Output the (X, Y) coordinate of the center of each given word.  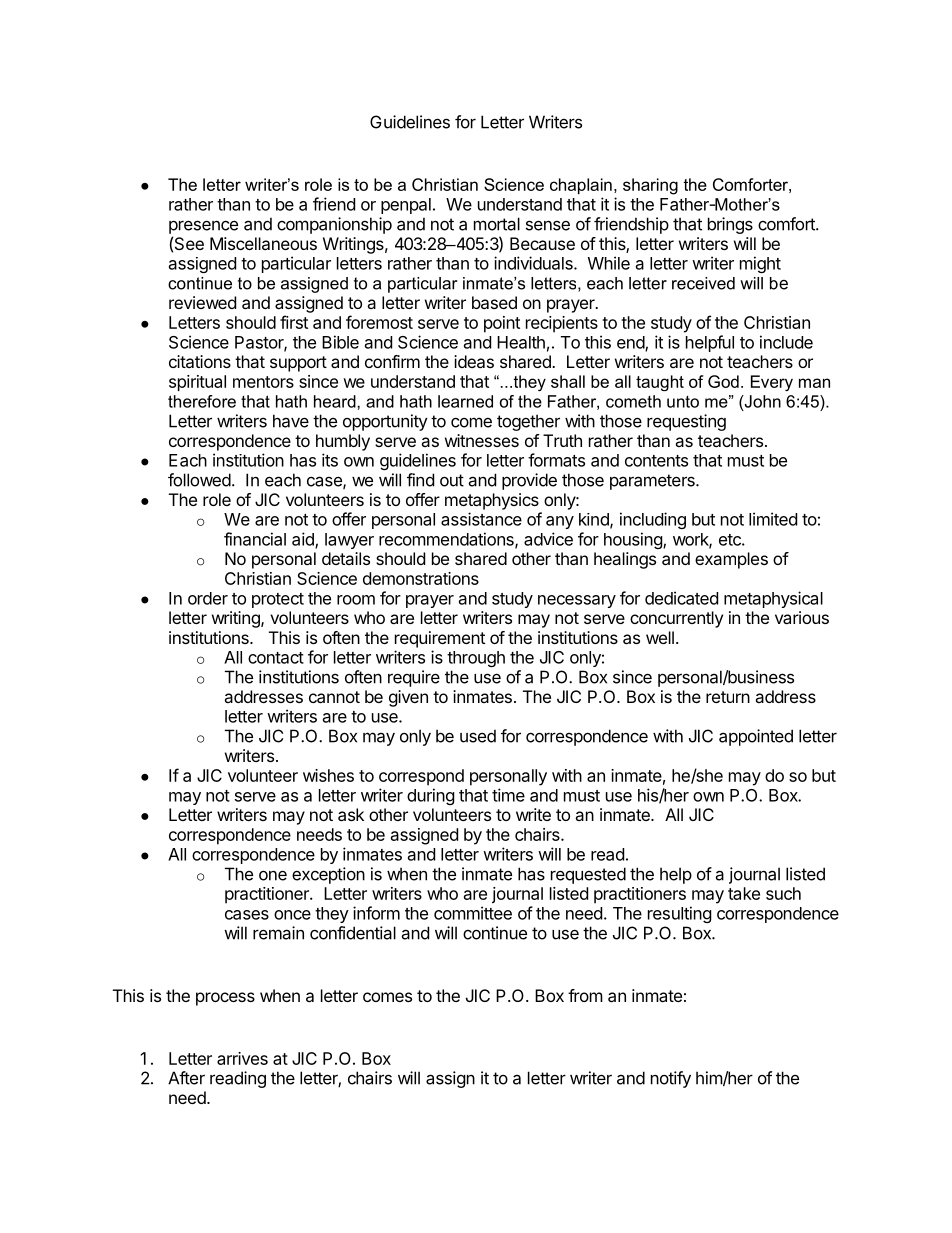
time (508, 795)
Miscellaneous (263, 243)
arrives (242, 1058)
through (476, 659)
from (585, 995)
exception (328, 875)
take (744, 893)
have (291, 421)
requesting (686, 422)
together (528, 422)
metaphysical (773, 599)
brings (730, 225)
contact (276, 658)
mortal (497, 224)
